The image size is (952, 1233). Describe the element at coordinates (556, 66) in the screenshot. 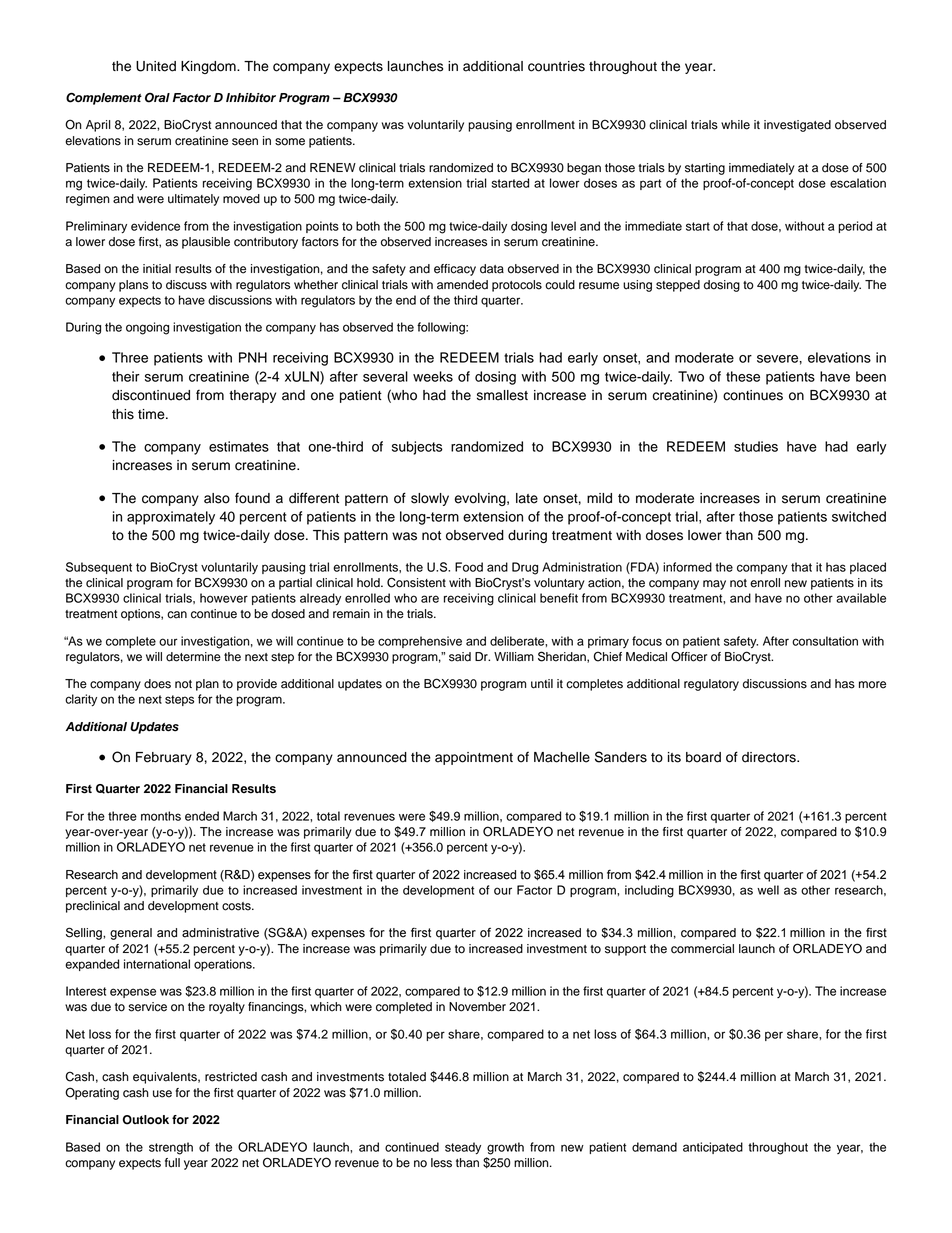

I see `countries` at that location.
